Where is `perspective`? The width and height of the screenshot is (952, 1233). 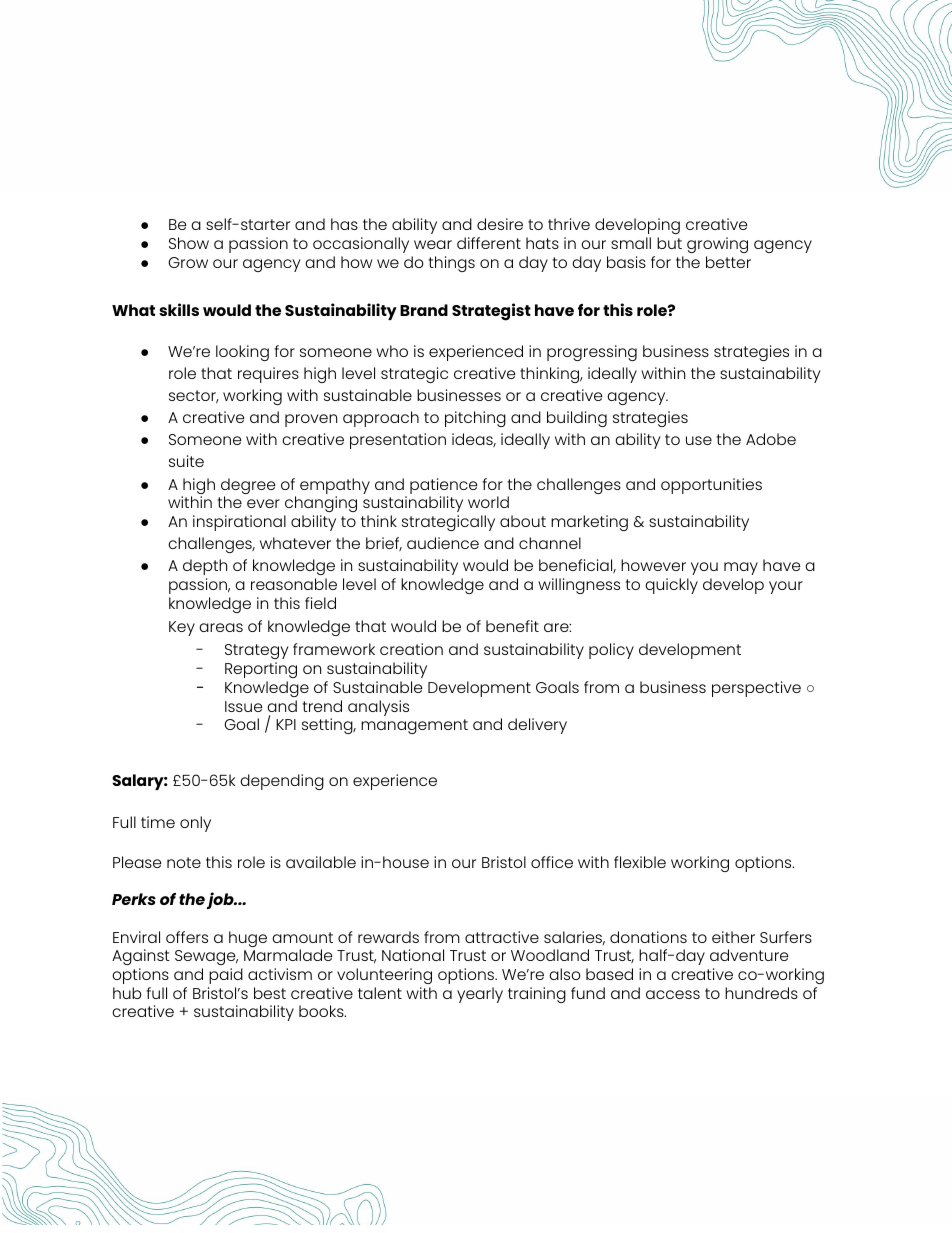
perspective is located at coordinates (756, 689).
